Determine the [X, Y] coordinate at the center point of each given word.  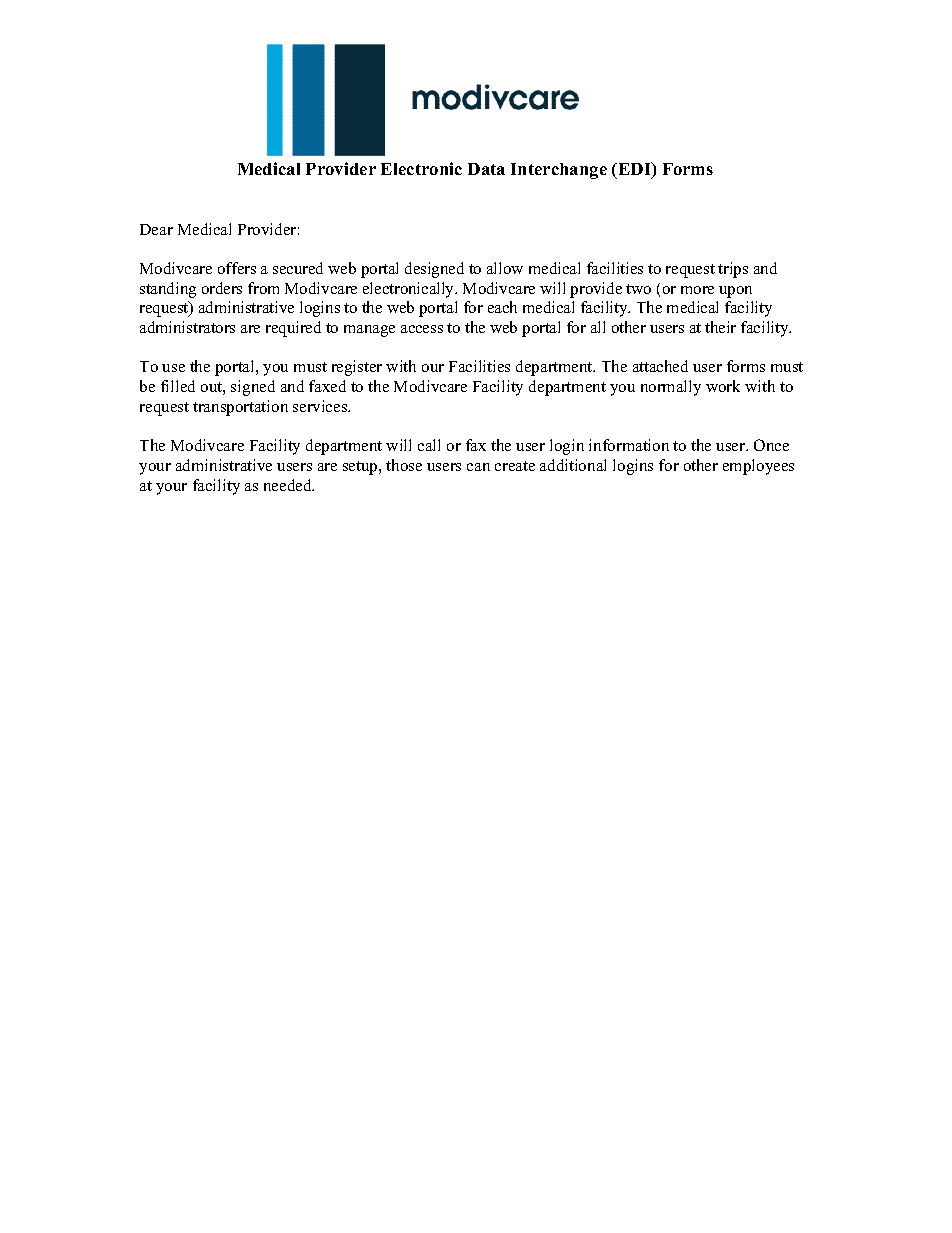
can [478, 467]
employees [758, 467]
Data [486, 169]
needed [289, 485]
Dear [156, 229]
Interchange [559, 171]
